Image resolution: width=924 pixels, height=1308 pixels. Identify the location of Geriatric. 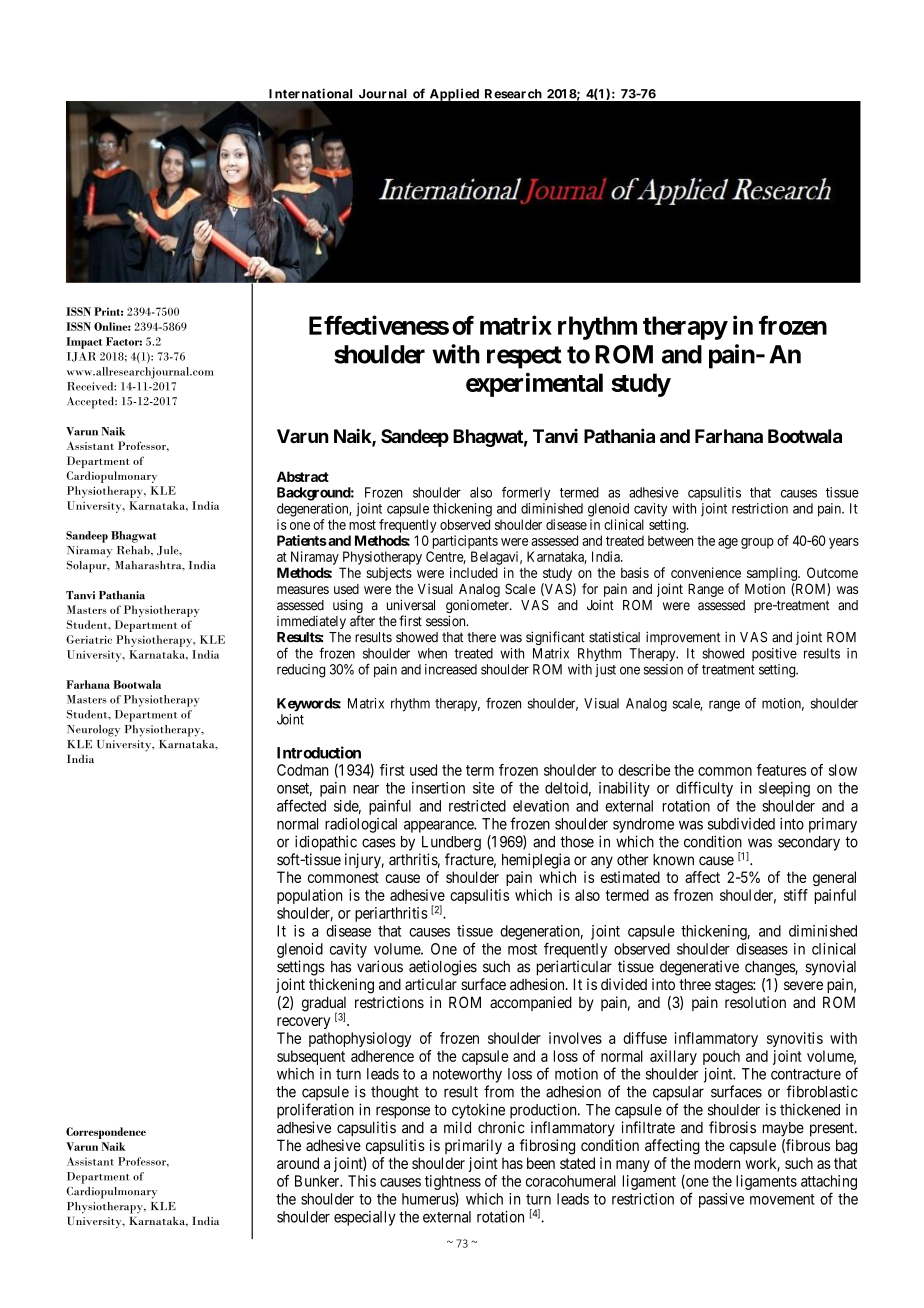
(89, 639).
